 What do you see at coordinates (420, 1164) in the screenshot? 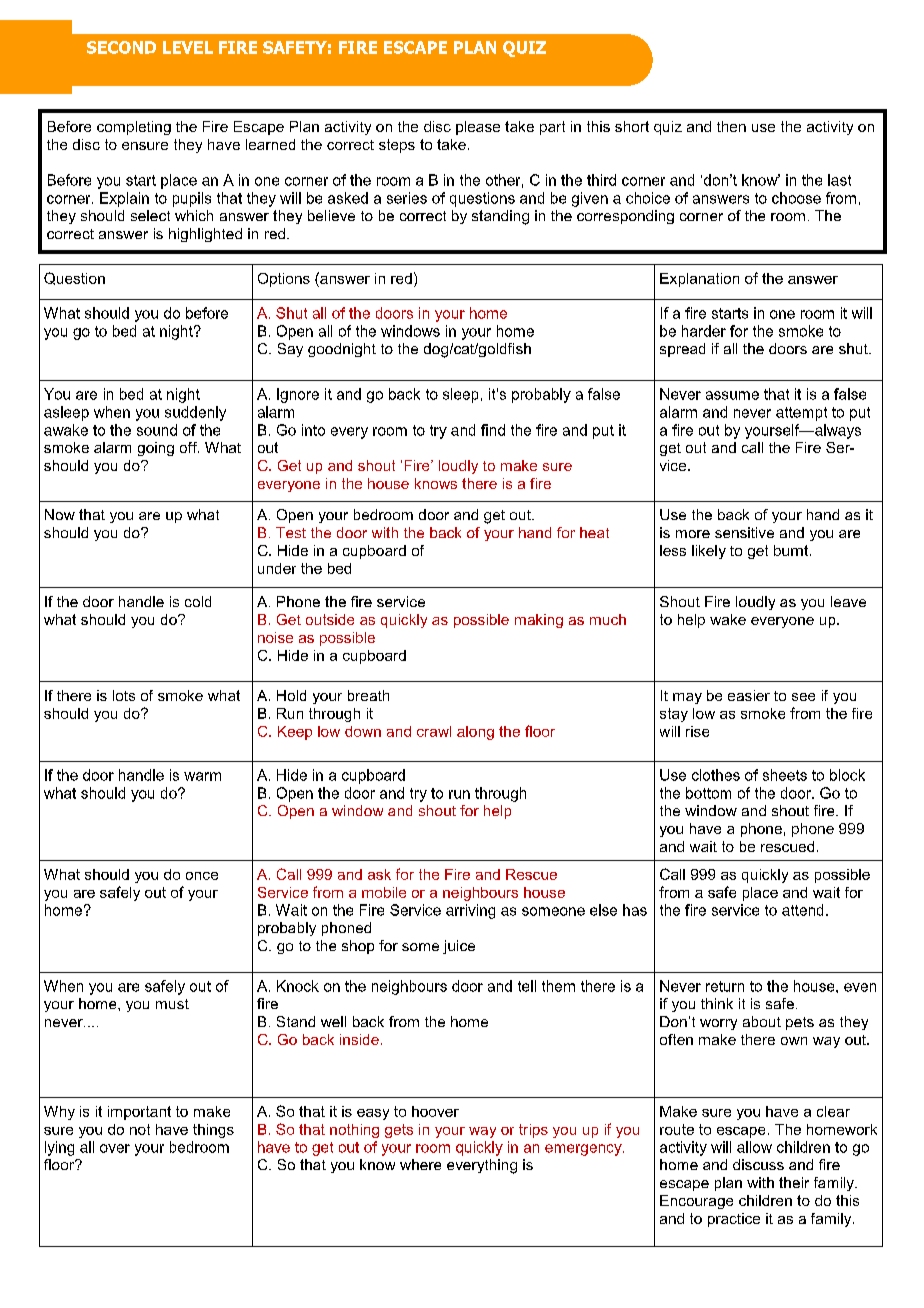
I see `where` at bounding box center [420, 1164].
